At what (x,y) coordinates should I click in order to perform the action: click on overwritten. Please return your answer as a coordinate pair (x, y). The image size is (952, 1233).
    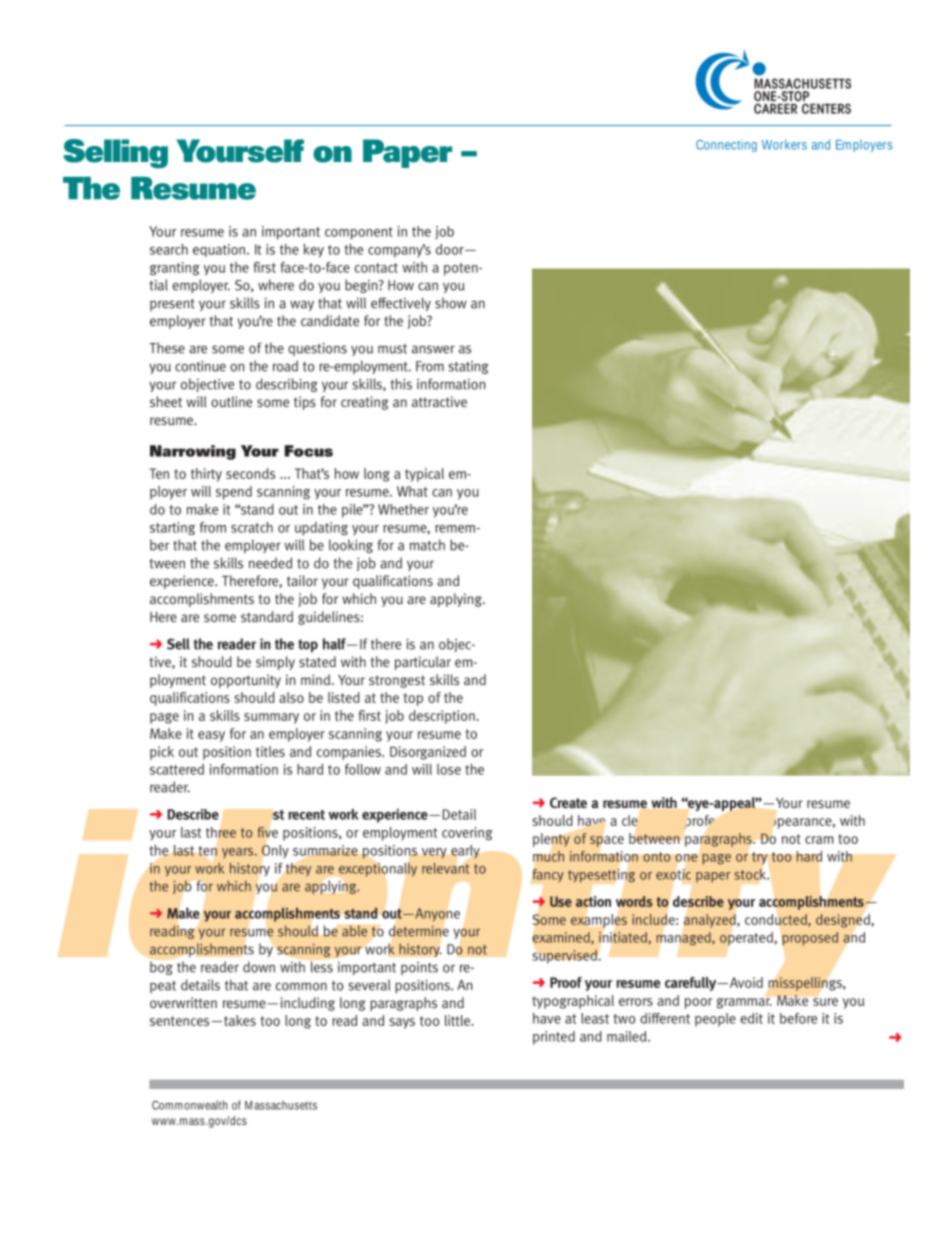
    Looking at the image, I should click on (183, 1002).
